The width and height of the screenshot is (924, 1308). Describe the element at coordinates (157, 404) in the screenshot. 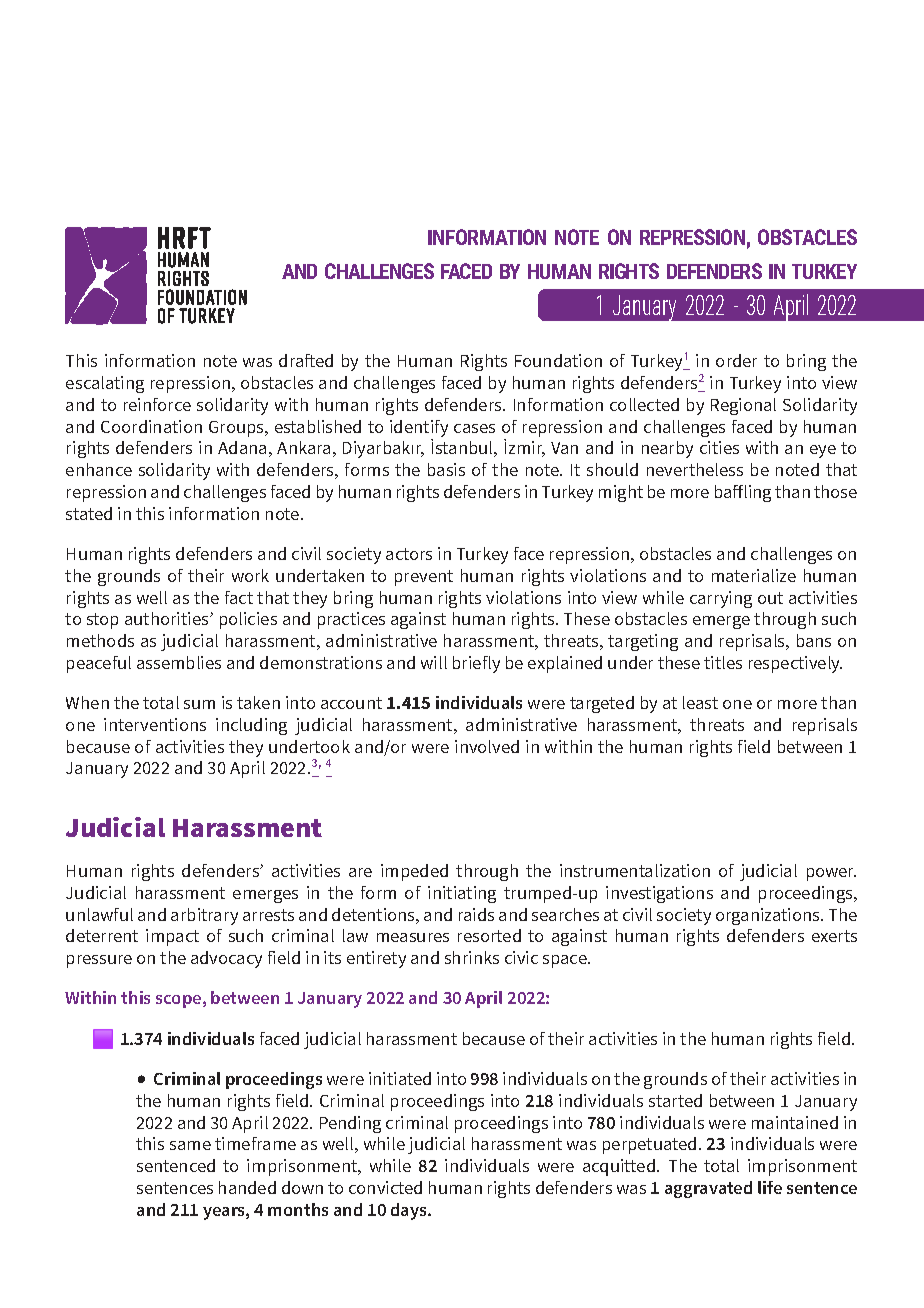

I see `reinforce` at that location.
